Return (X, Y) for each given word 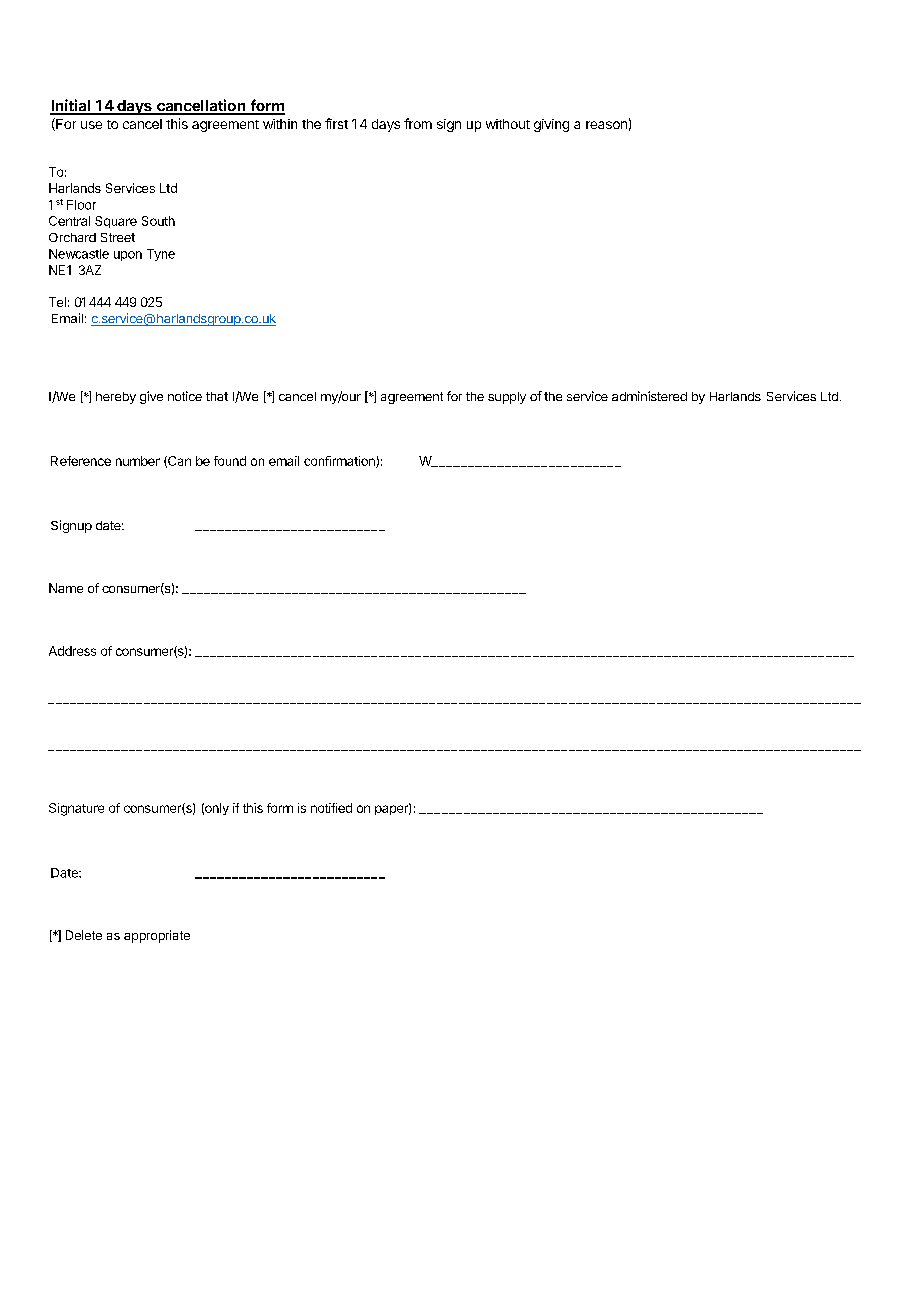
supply (507, 398)
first (336, 123)
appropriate (157, 936)
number (138, 461)
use (91, 125)
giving (551, 125)
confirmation (340, 462)
